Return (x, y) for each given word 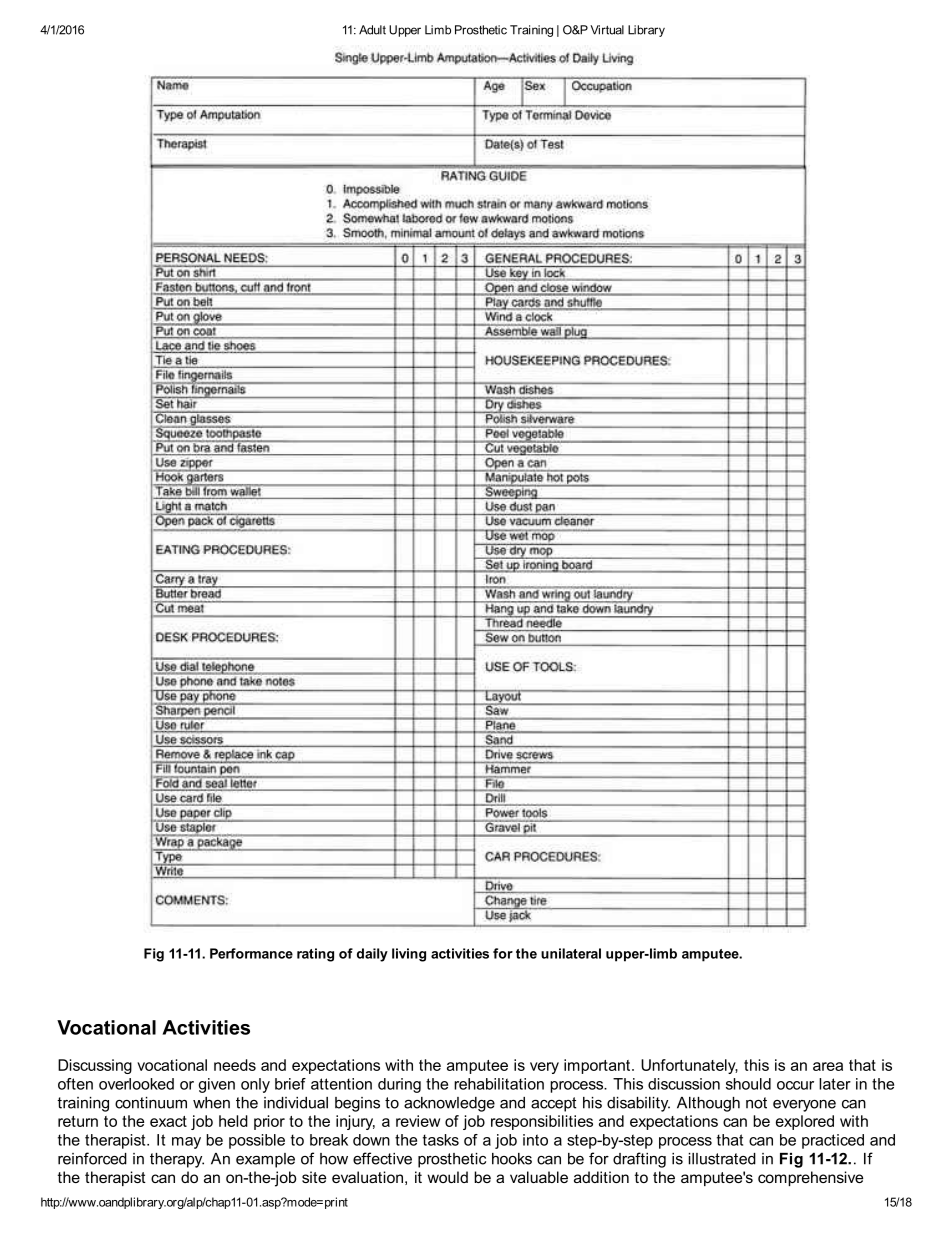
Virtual (607, 30)
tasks (441, 1140)
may (186, 1143)
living (409, 955)
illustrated (722, 1159)
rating (315, 955)
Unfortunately (689, 1066)
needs (235, 1065)
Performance (251, 953)
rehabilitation (499, 1084)
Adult (372, 30)
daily (372, 955)
